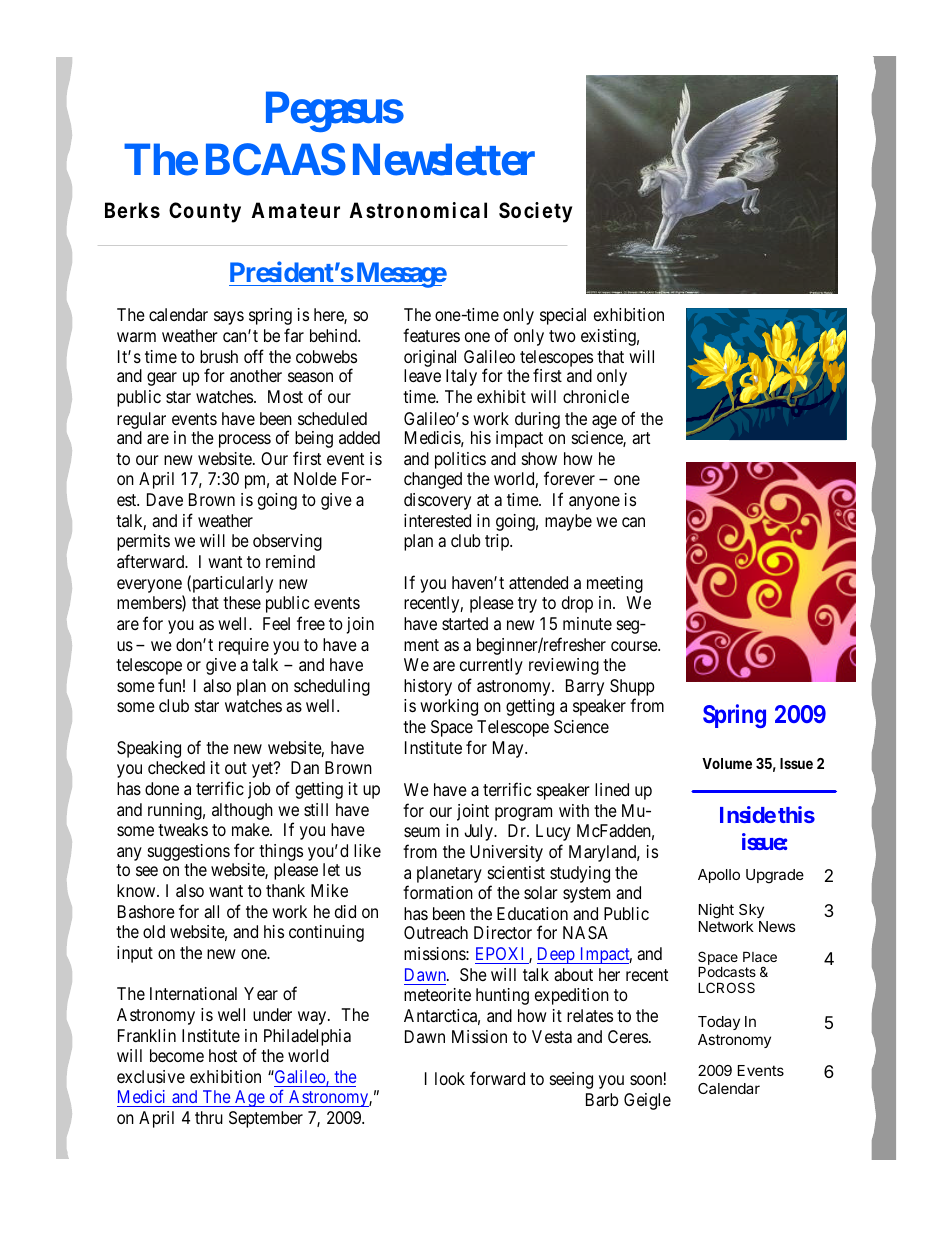  Describe the element at coordinates (719, 876) in the screenshot. I see `Apollo` at that location.
